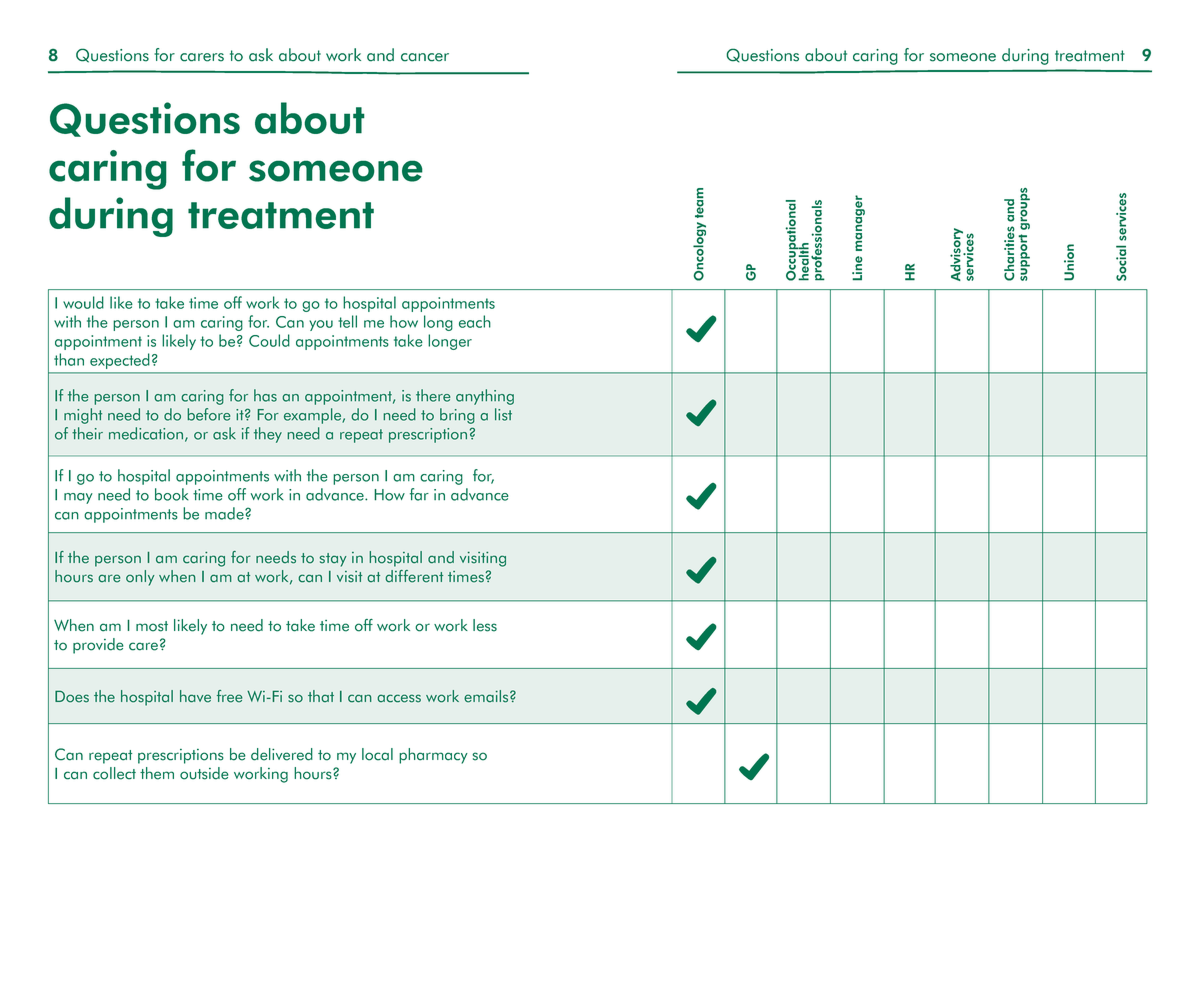 This document has height=1008, width=1200. Describe the element at coordinates (347, 321) in the document. I see `tell` at that location.
